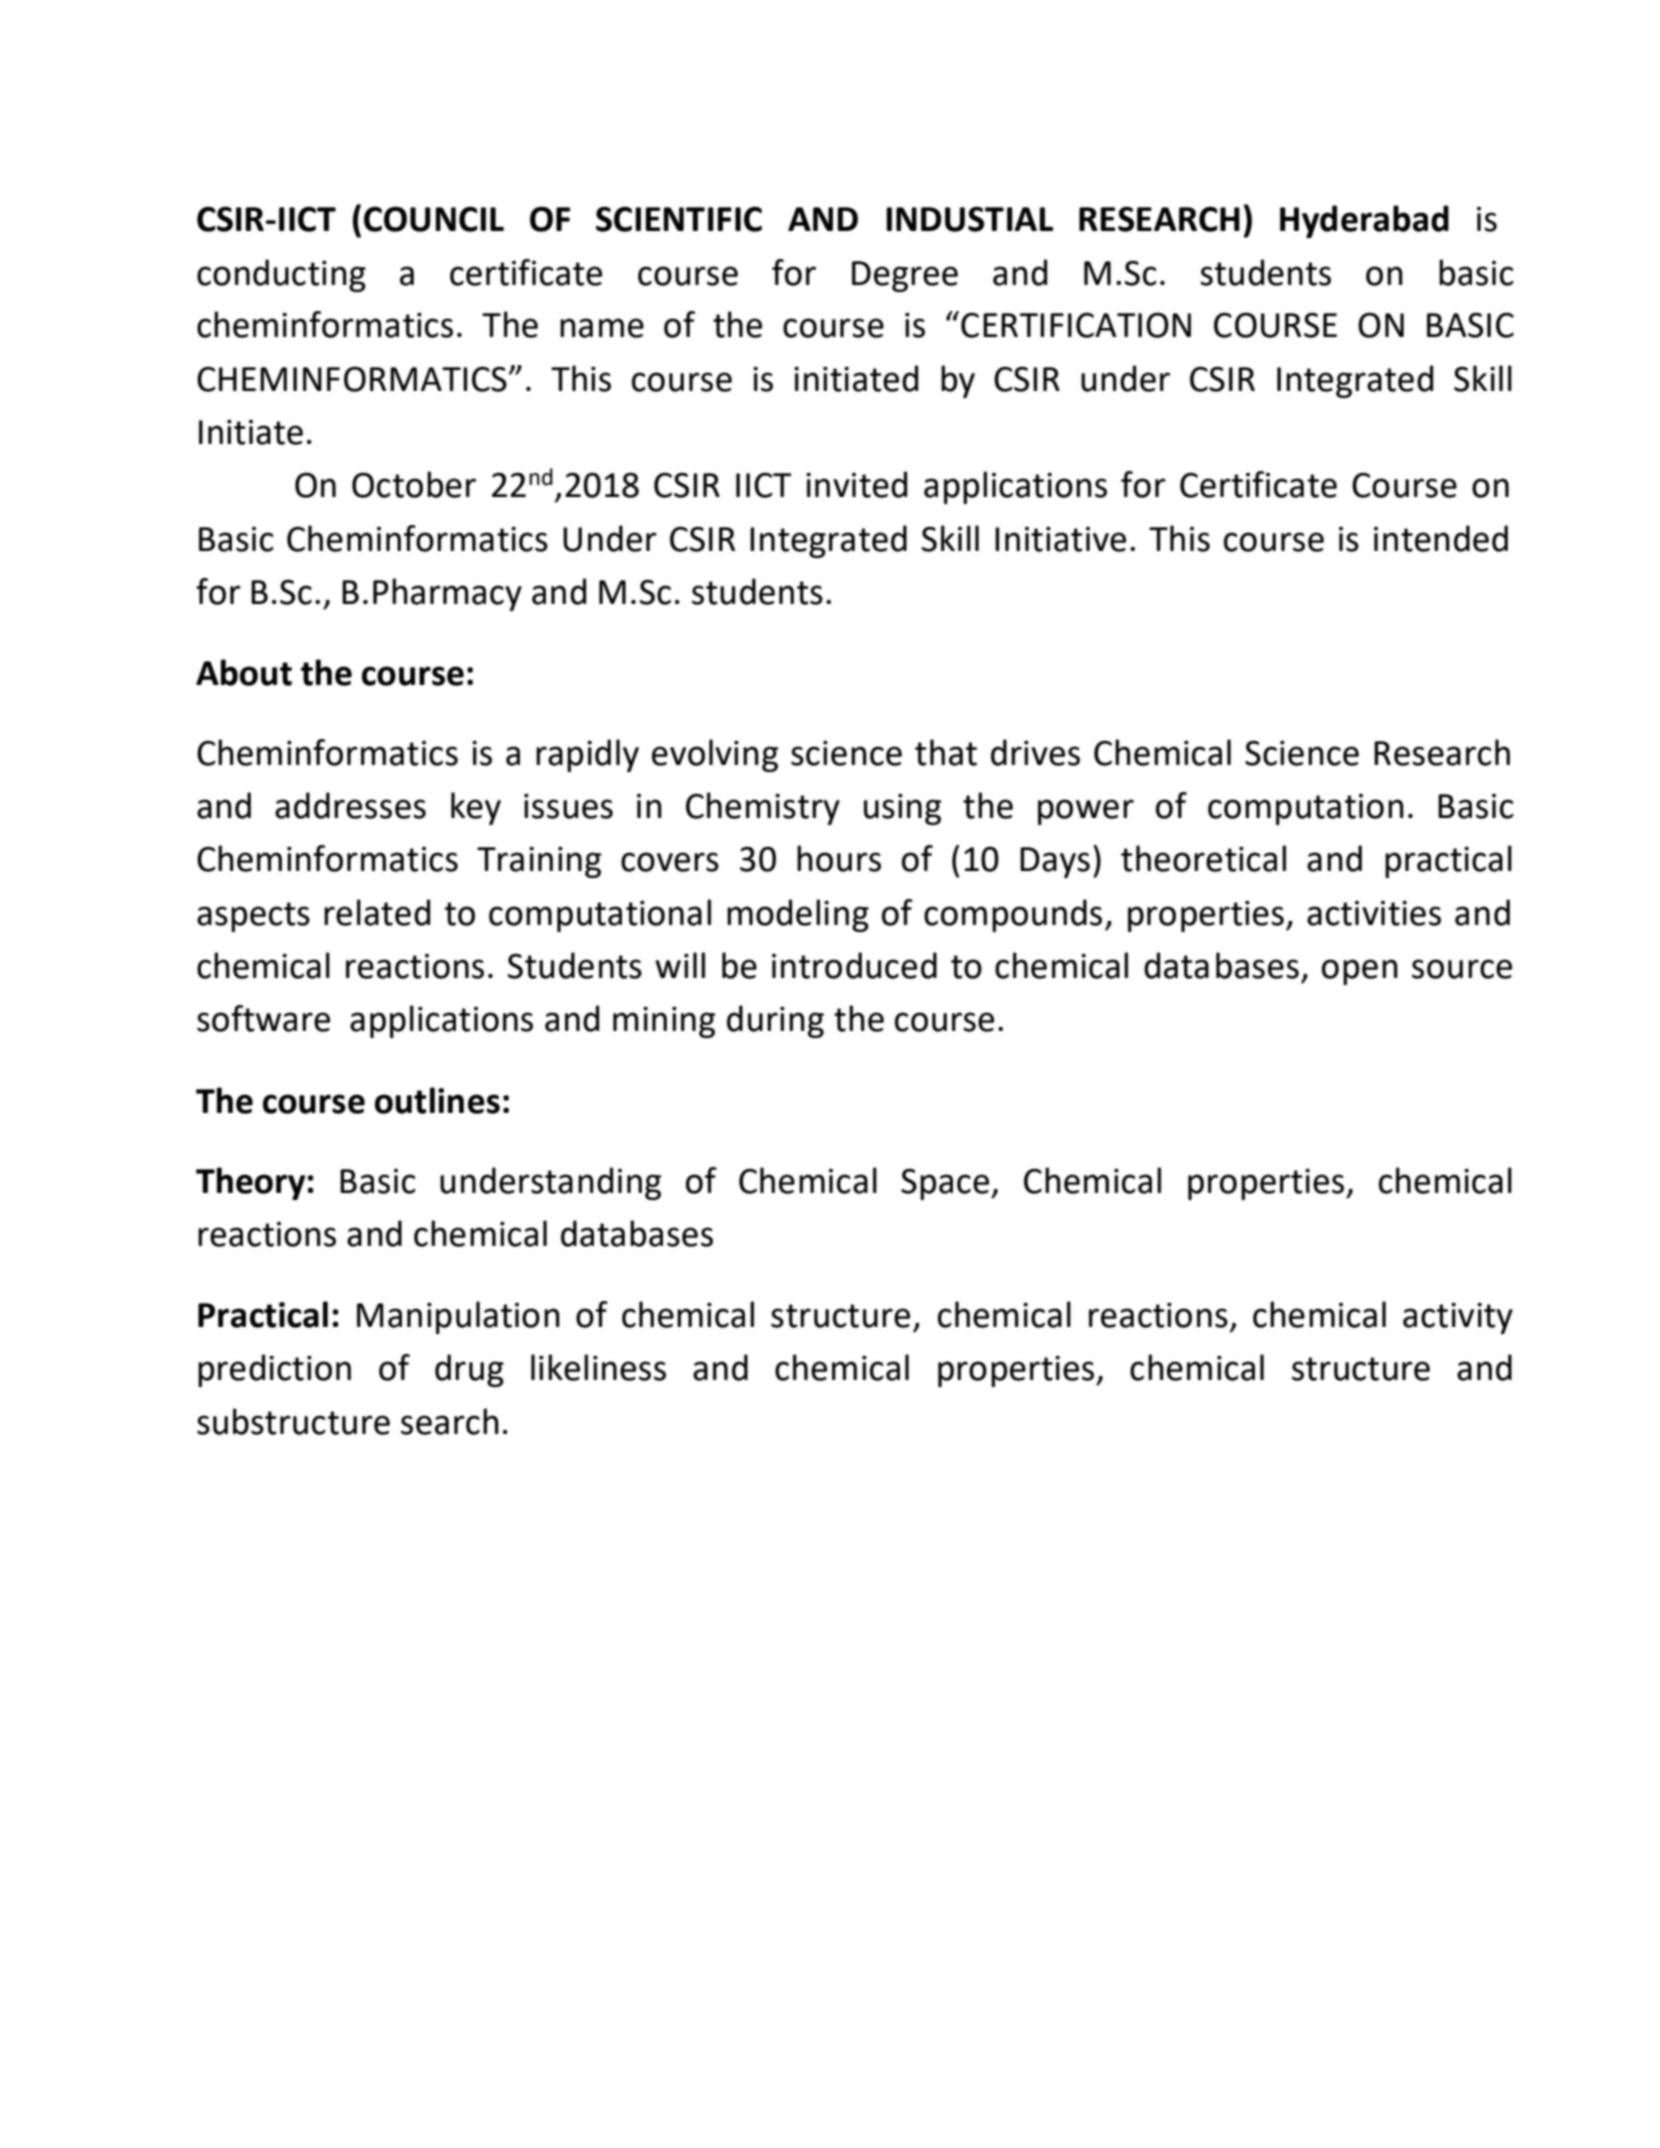 This screenshot has width=1660, height=2148. What do you see at coordinates (905, 276) in the screenshot?
I see `Degree` at bounding box center [905, 276].
